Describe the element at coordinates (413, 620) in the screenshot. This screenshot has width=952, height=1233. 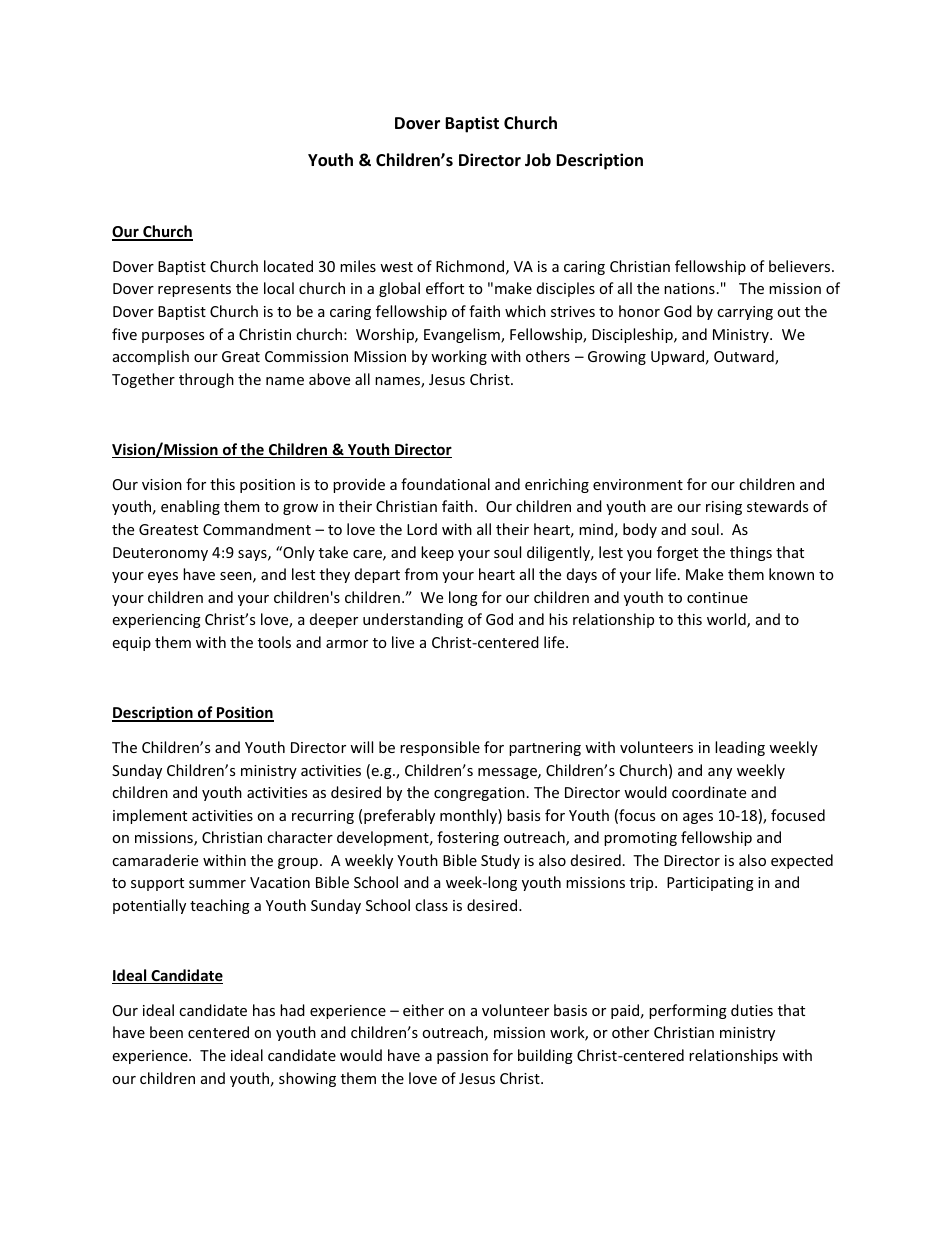
I see `understanding` at that location.
